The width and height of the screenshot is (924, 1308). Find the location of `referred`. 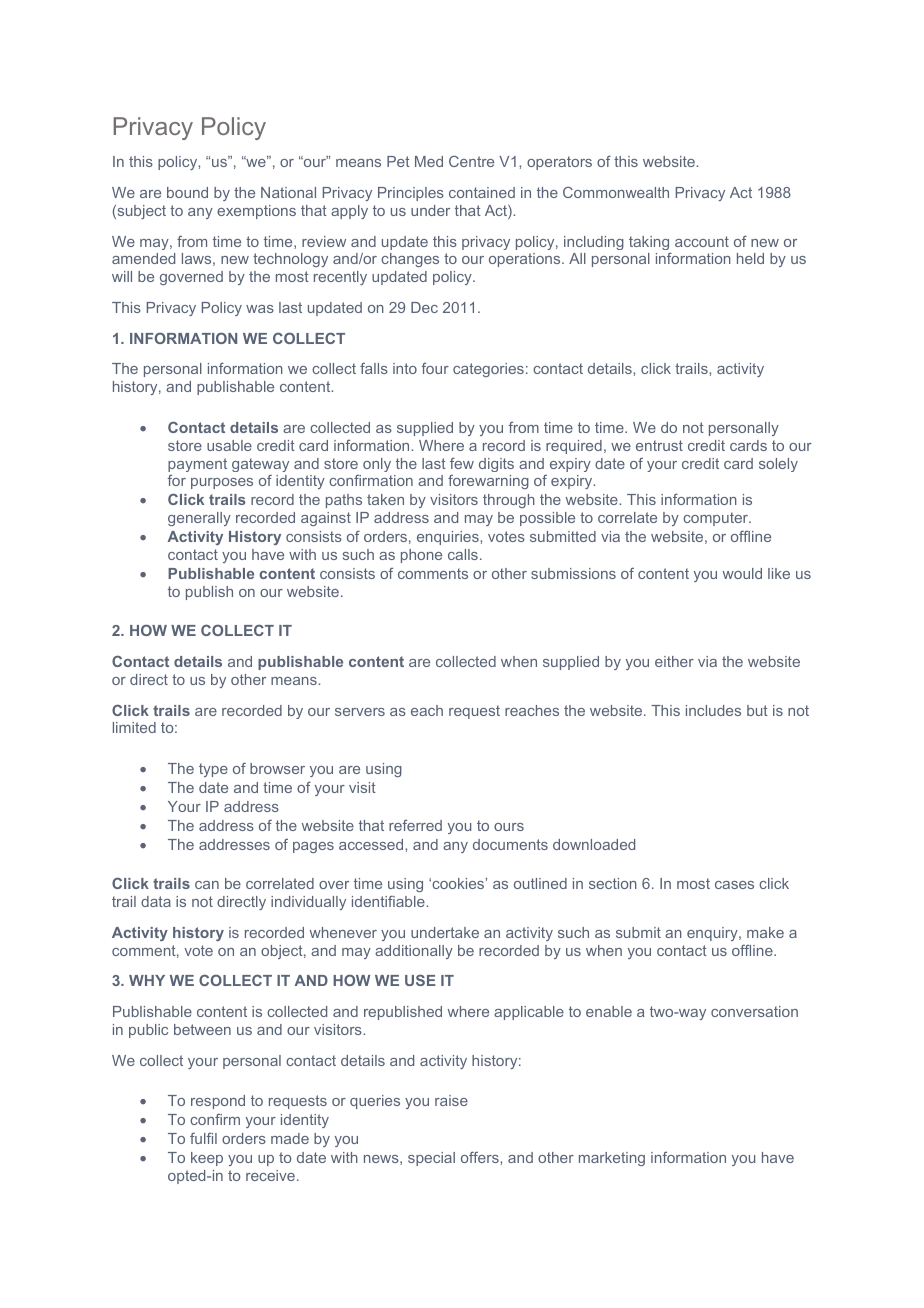

referred is located at coordinates (415, 825).
